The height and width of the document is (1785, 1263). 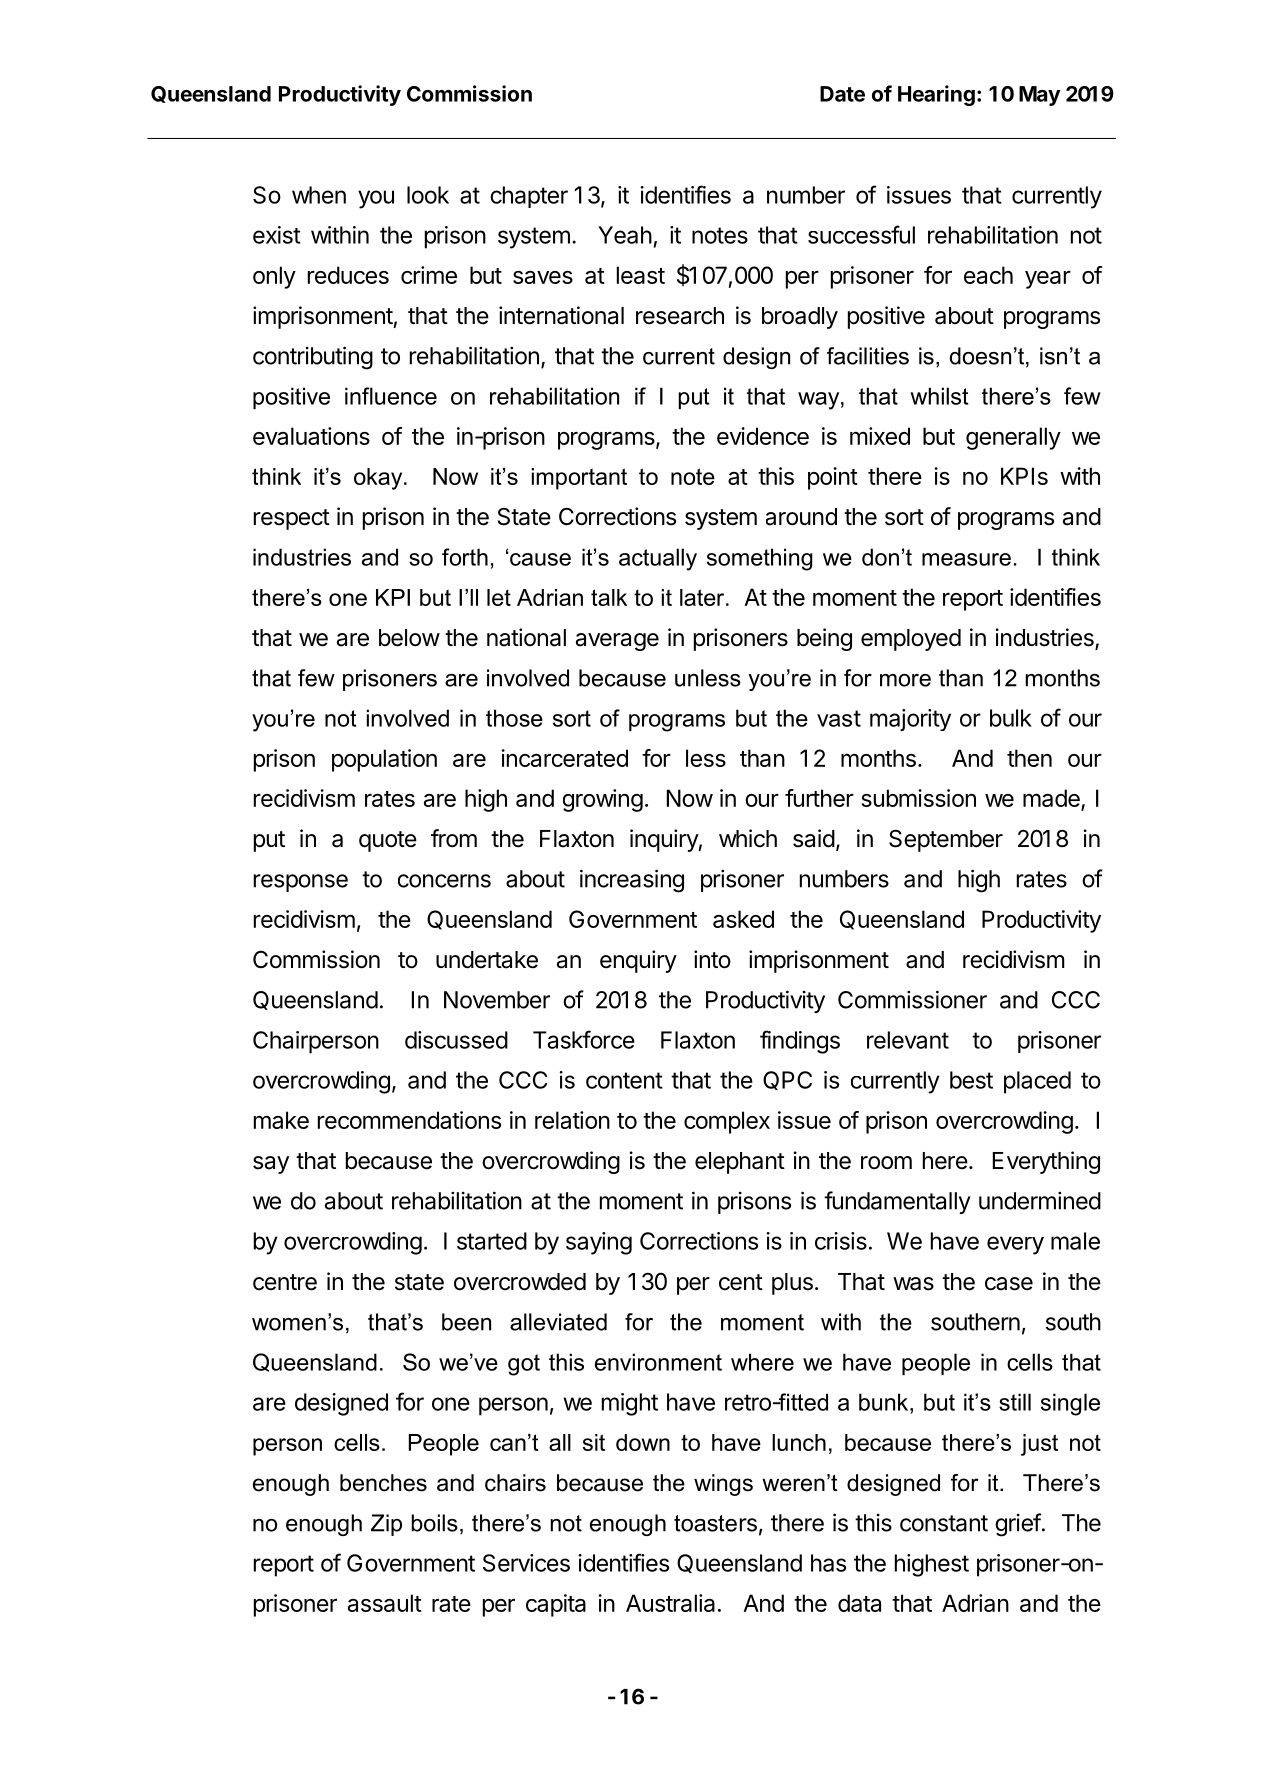 What do you see at coordinates (624, 1080) in the document?
I see `content` at bounding box center [624, 1080].
